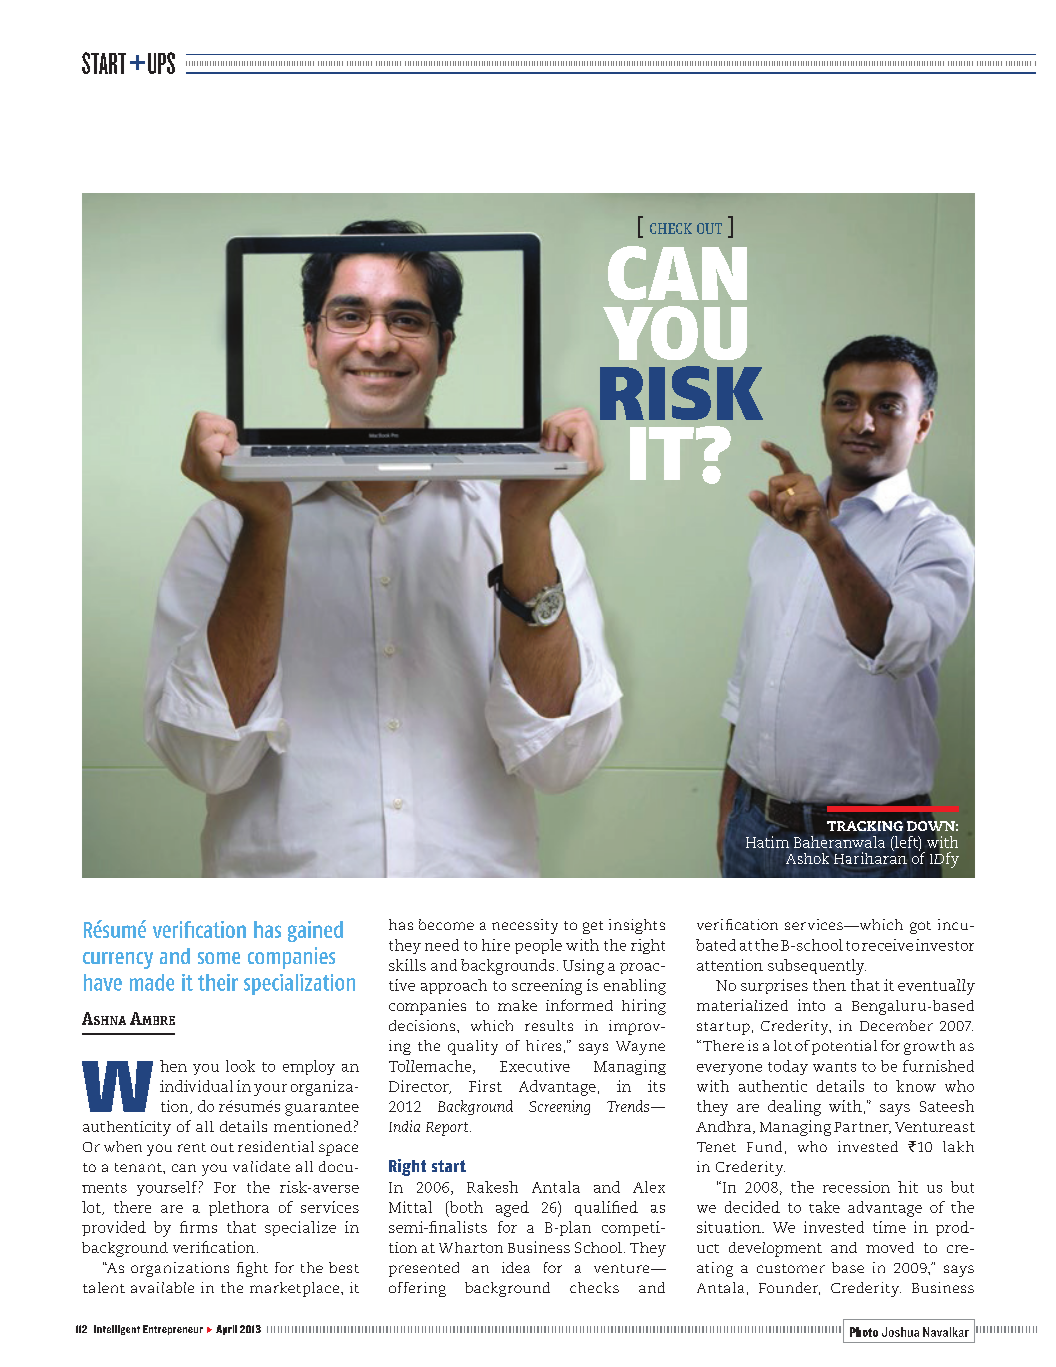 The image size is (1056, 1367). What do you see at coordinates (864, 1332) in the screenshot?
I see `Photo` at bounding box center [864, 1332].
